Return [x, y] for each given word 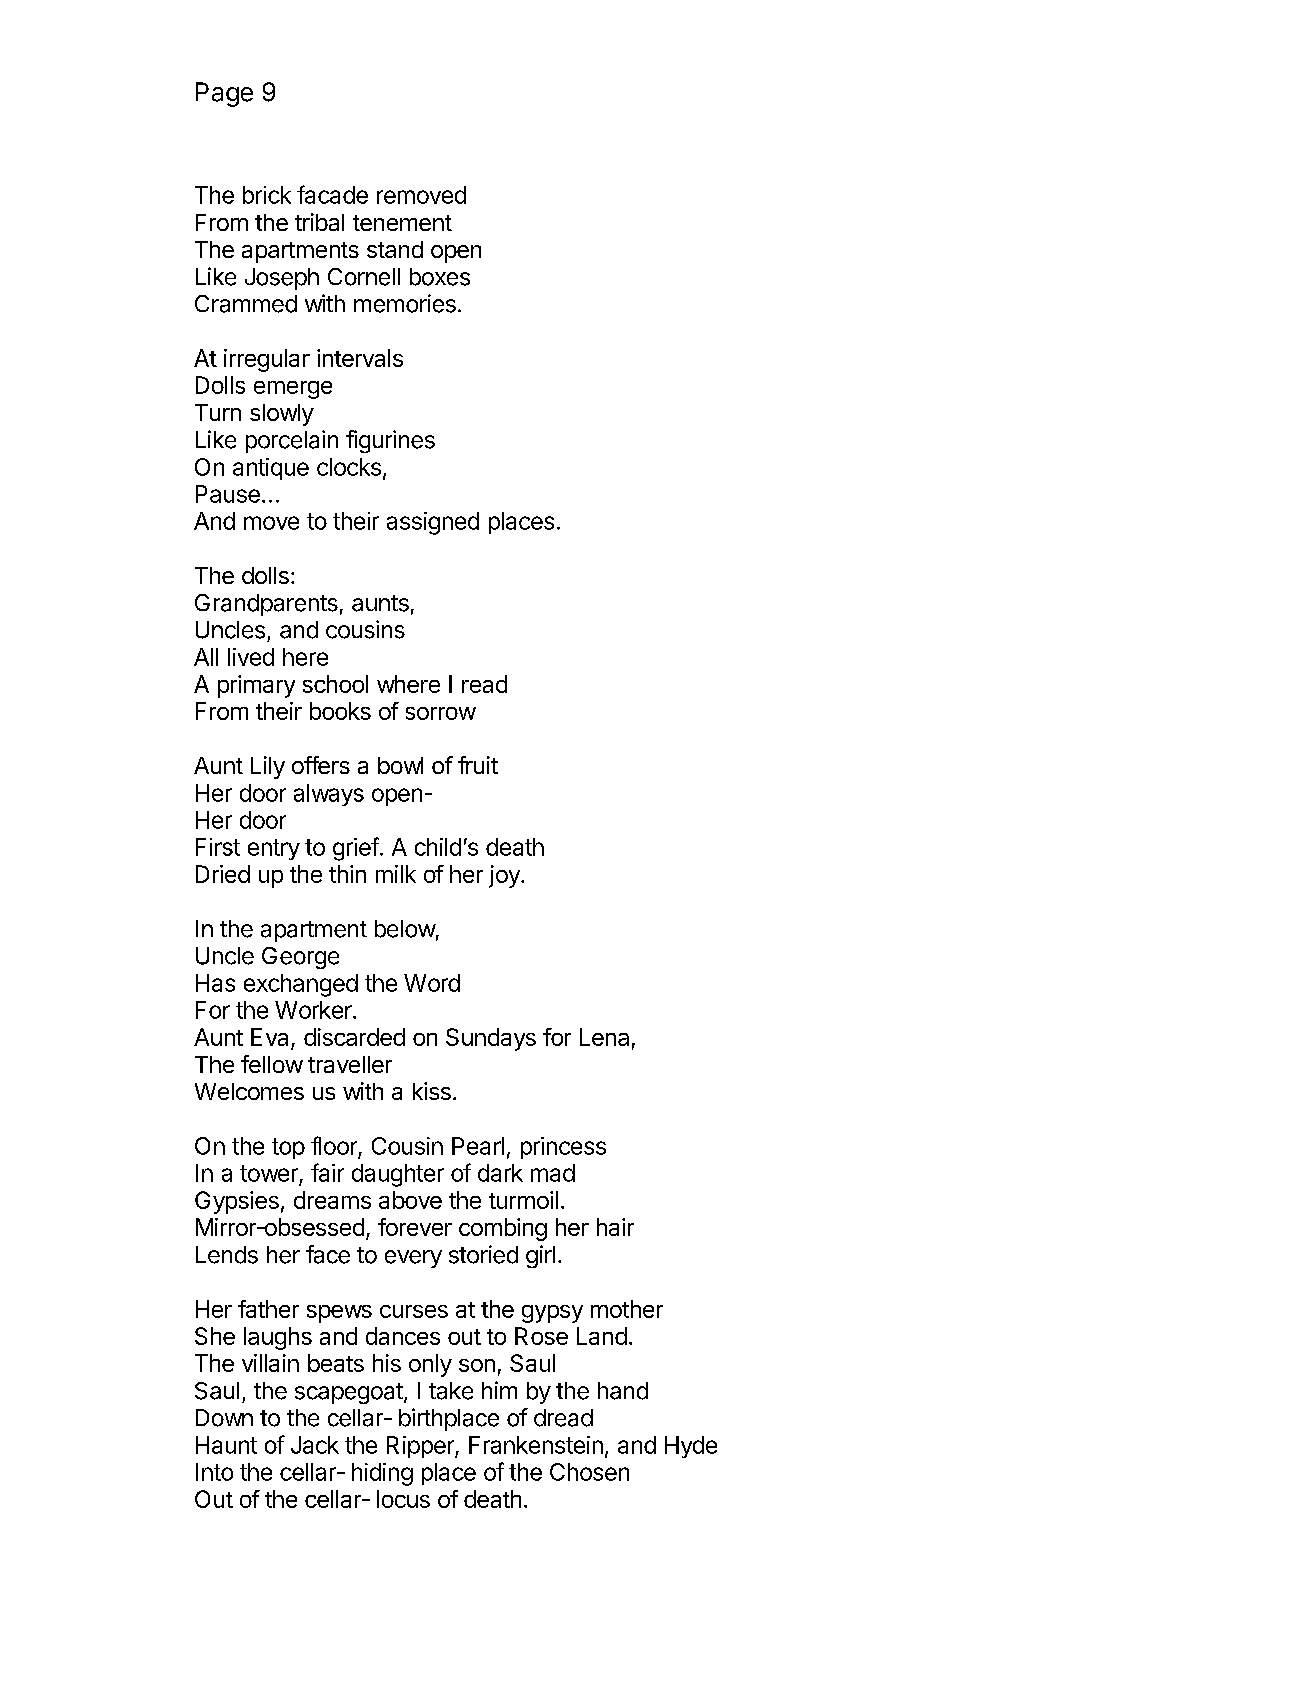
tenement [402, 223]
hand [623, 1391]
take [451, 1391]
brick [267, 195]
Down [224, 1418]
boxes [440, 277]
